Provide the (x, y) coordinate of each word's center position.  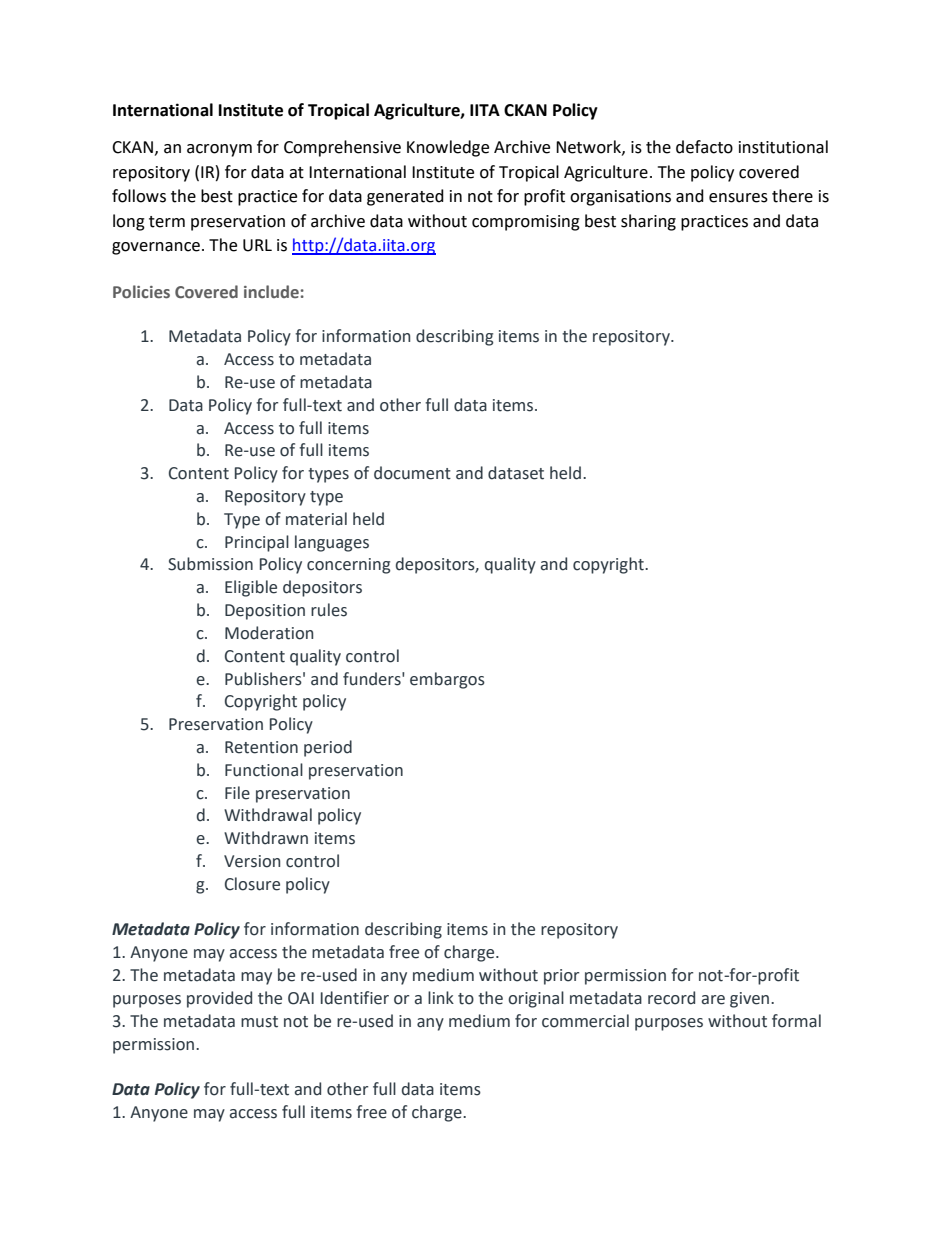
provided (219, 999)
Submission (210, 564)
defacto (704, 147)
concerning (348, 566)
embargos (447, 680)
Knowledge (448, 148)
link (441, 997)
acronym (219, 150)
